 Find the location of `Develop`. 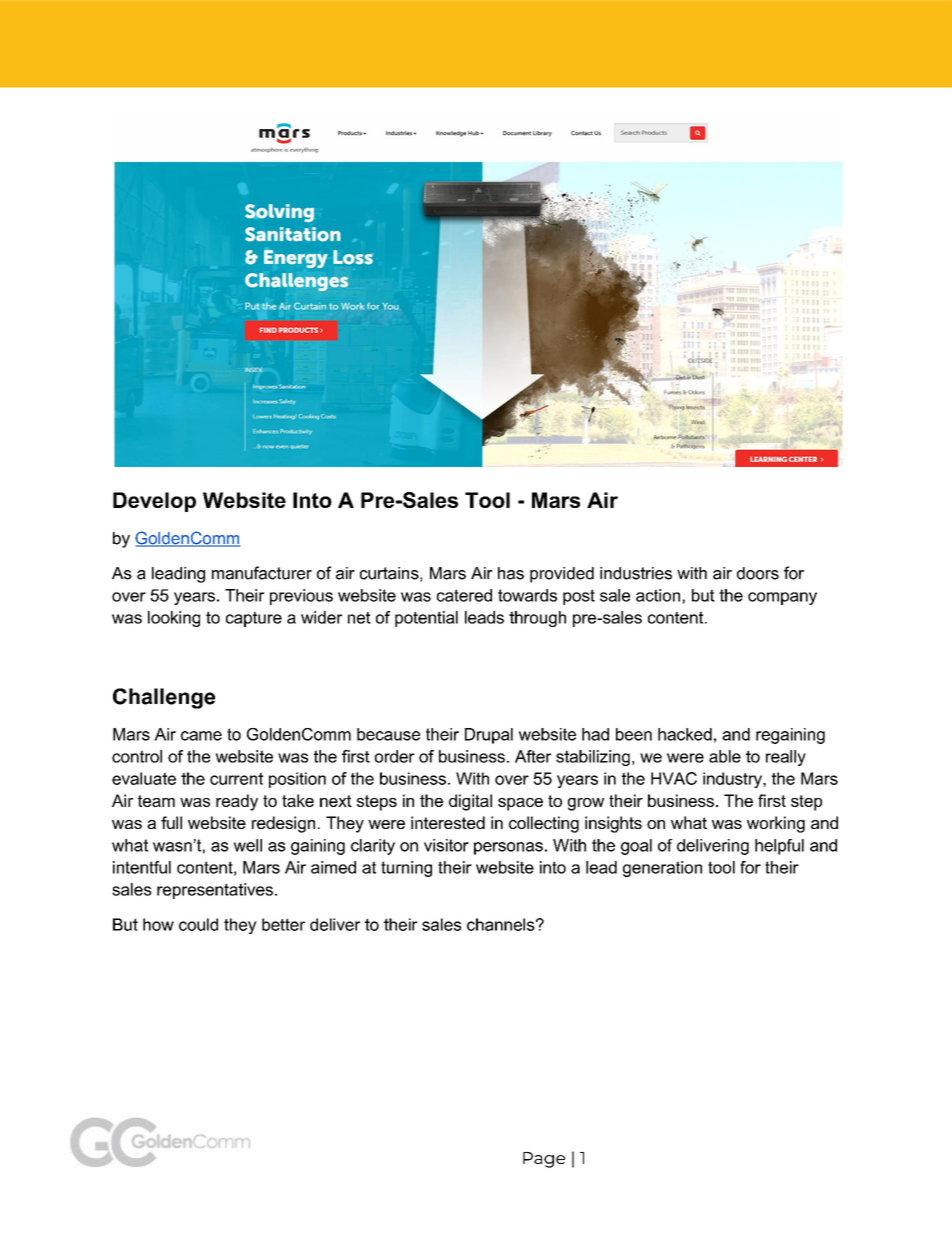

Develop is located at coordinates (154, 502).
